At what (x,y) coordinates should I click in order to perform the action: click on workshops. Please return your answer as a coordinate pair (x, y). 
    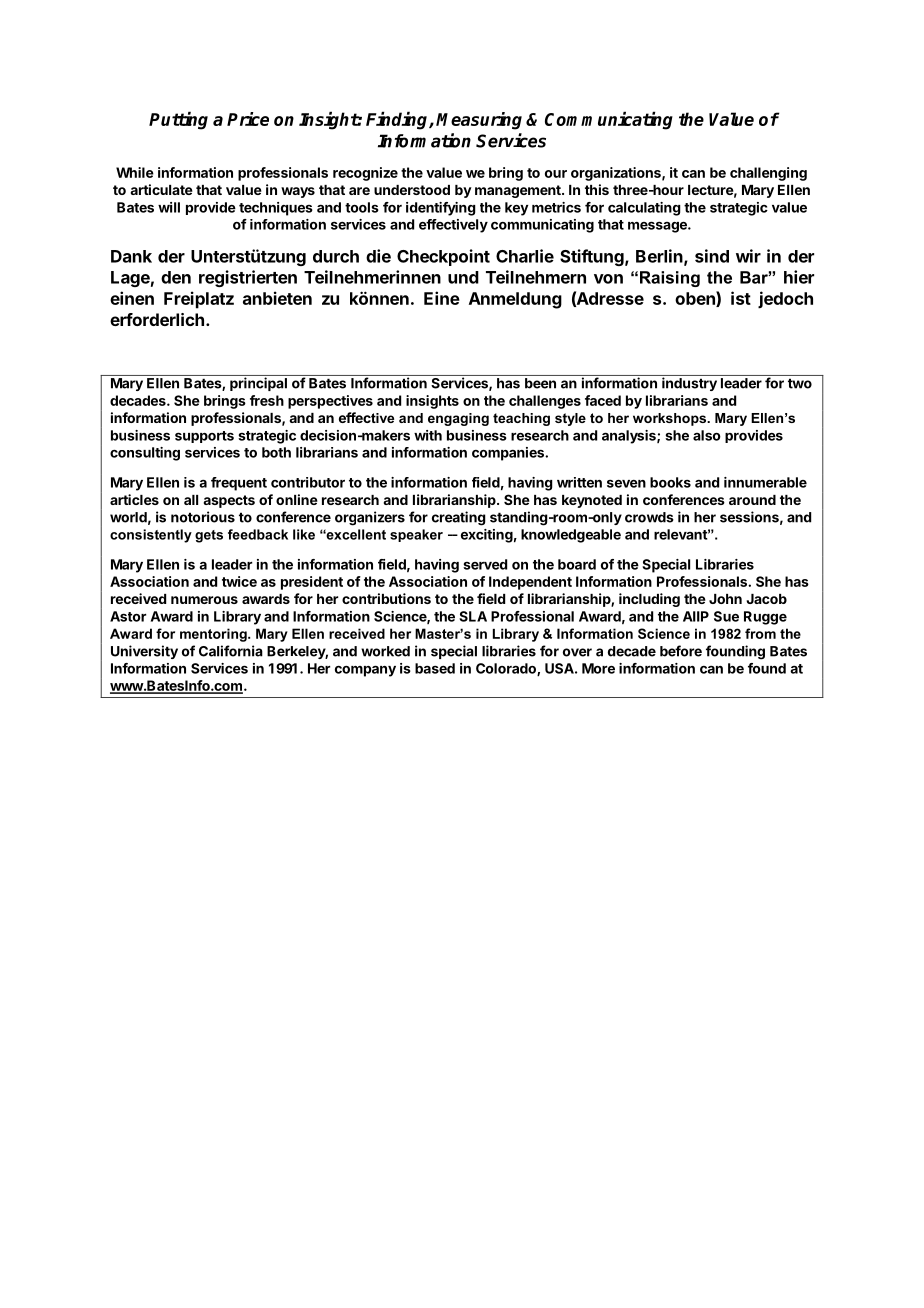
    Looking at the image, I should click on (670, 419).
